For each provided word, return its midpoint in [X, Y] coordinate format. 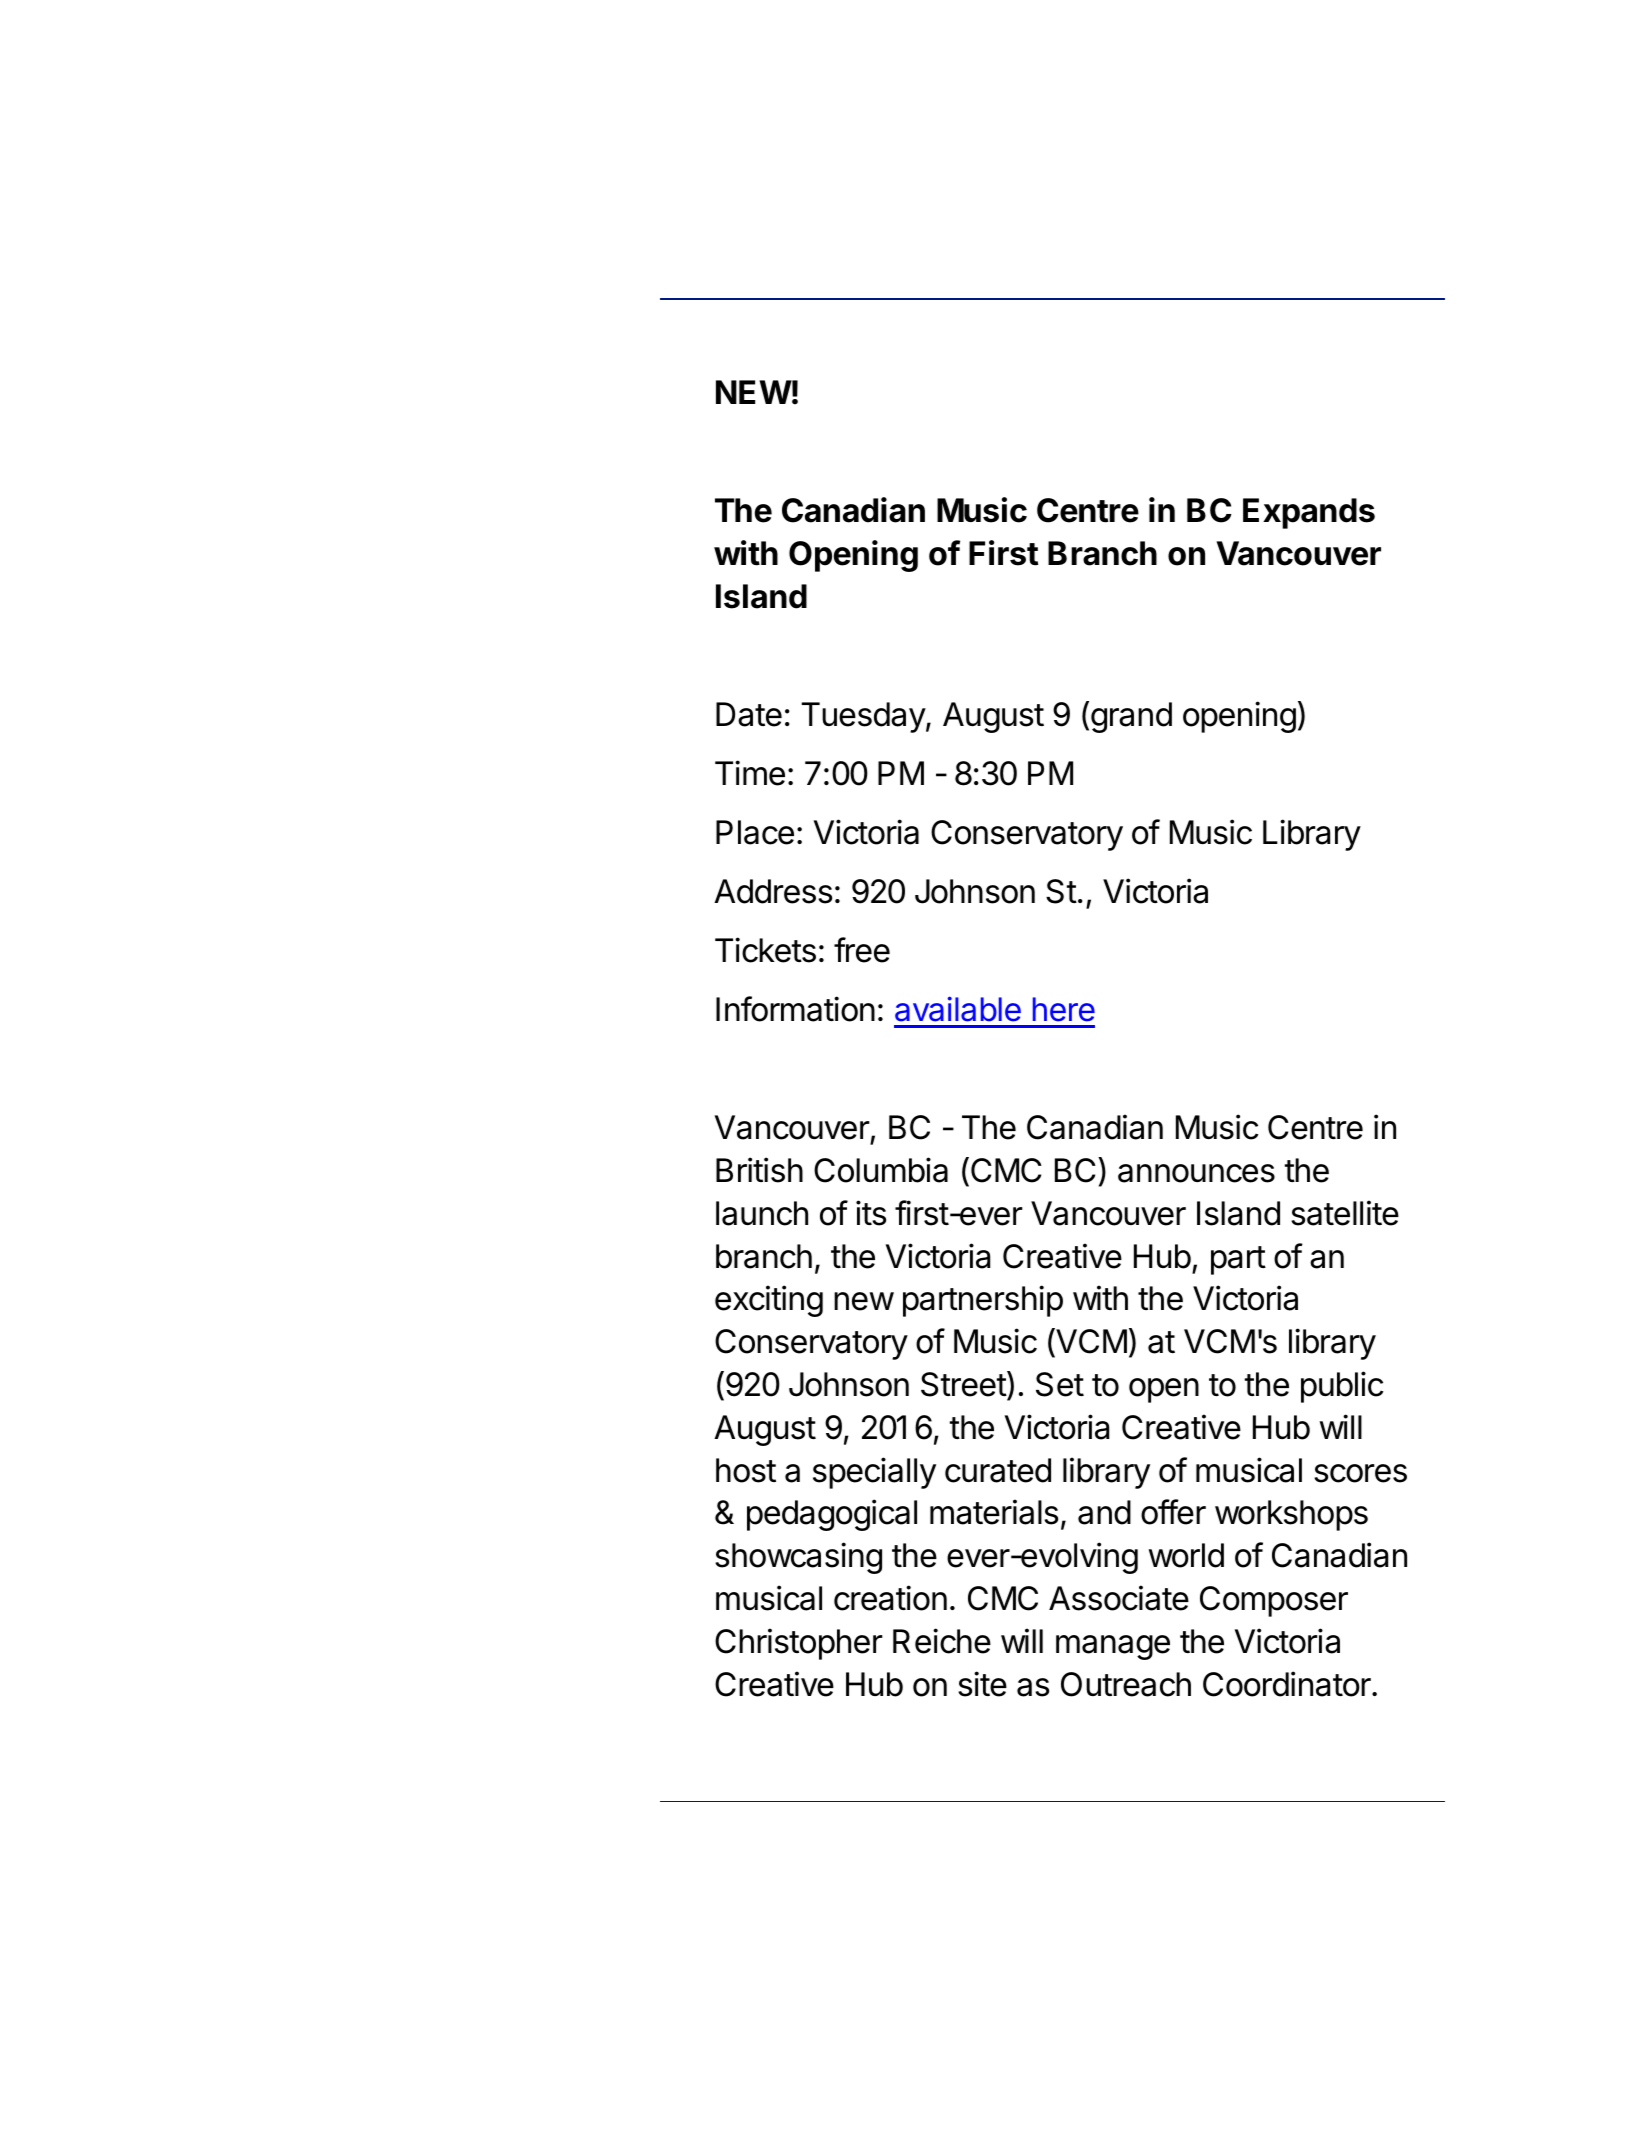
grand [1131, 717]
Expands [1309, 513]
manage [1113, 1647]
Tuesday [864, 717]
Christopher [799, 1644]
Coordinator [1288, 1684]
